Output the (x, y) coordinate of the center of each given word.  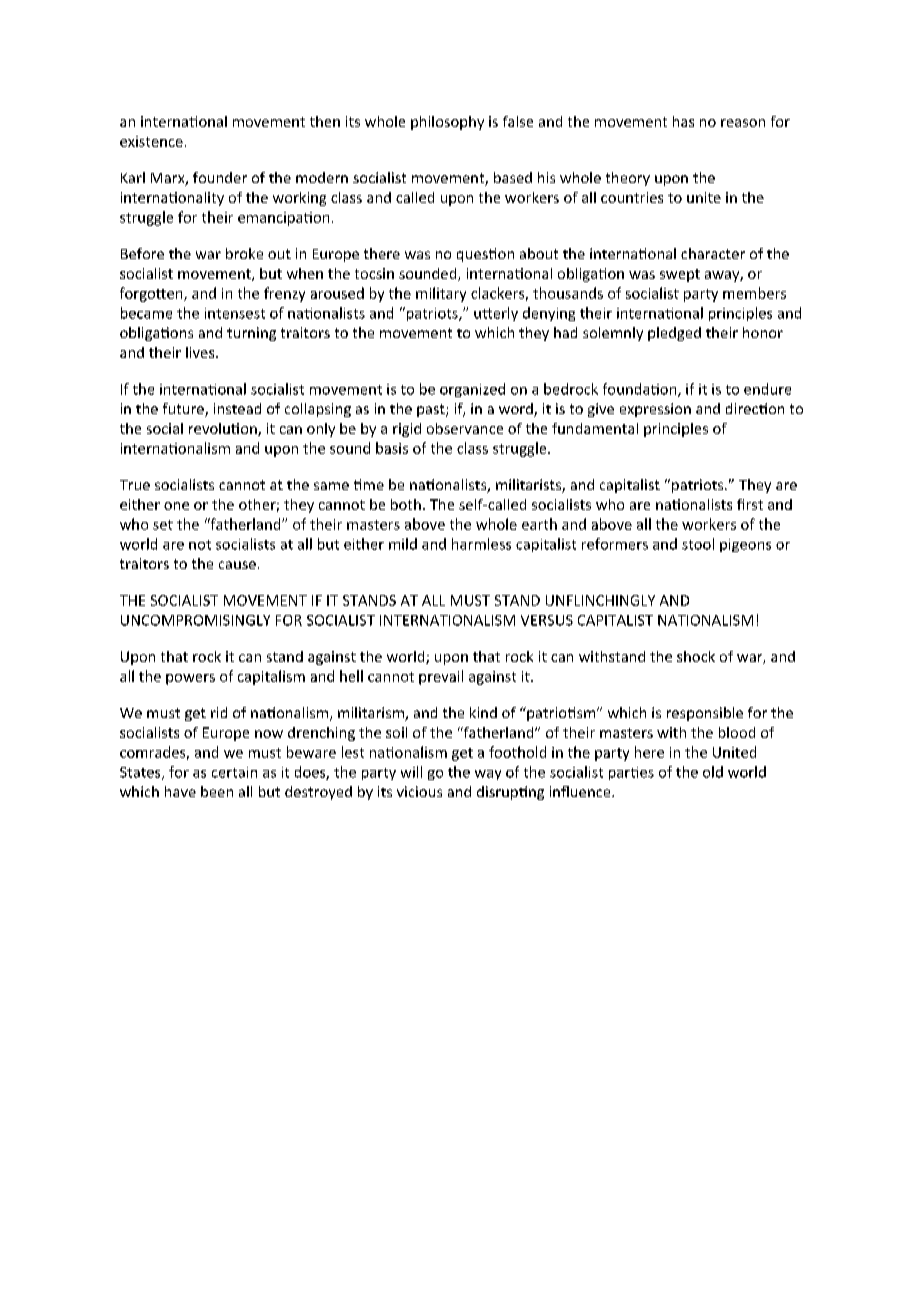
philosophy (447, 123)
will (411, 772)
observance (465, 428)
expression (655, 410)
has (683, 121)
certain (234, 772)
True (135, 485)
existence (151, 141)
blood (737, 732)
